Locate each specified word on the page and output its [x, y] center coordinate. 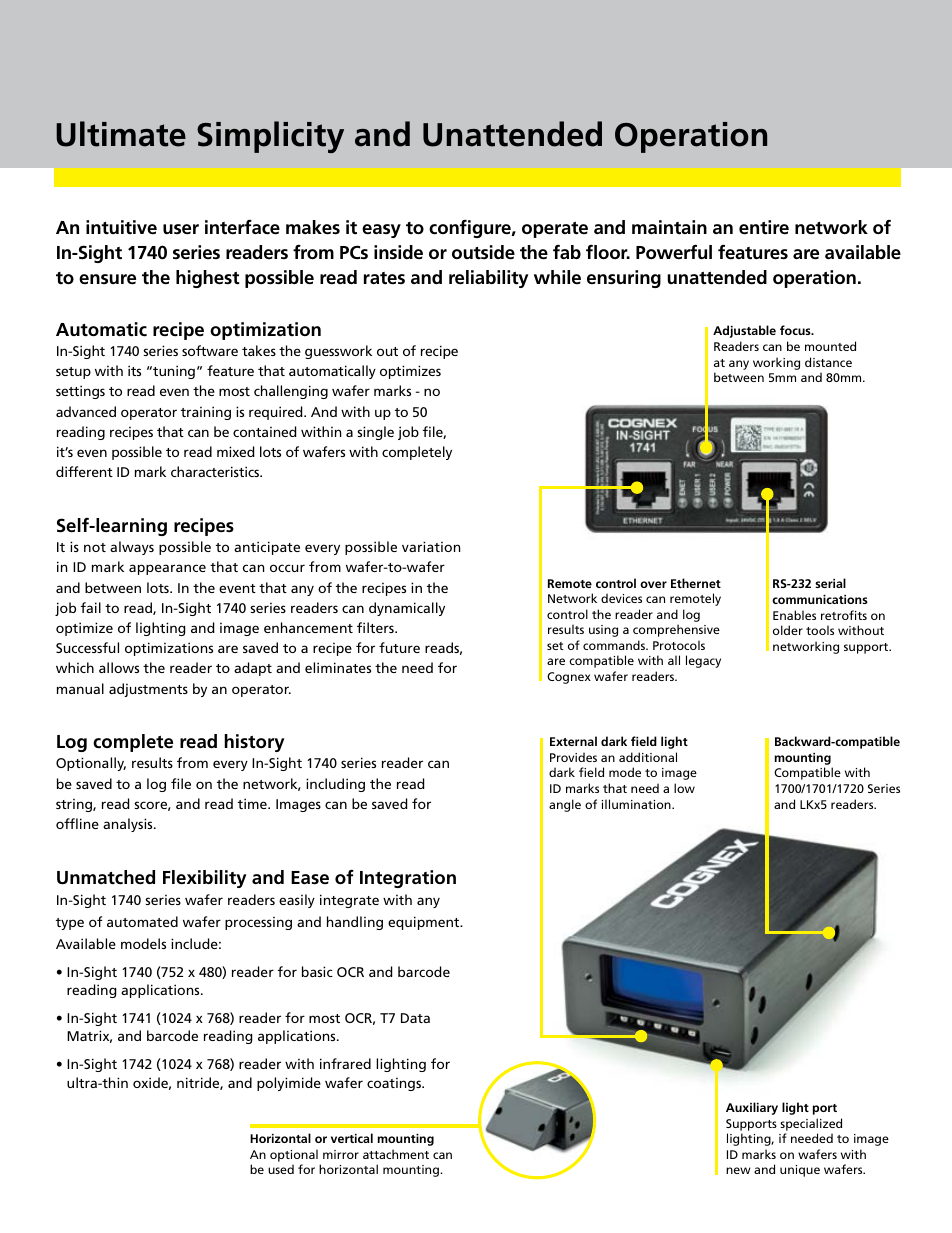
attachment [396, 1154]
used [281, 1169]
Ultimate [121, 134]
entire [764, 227]
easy [381, 231]
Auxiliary [752, 1108]
